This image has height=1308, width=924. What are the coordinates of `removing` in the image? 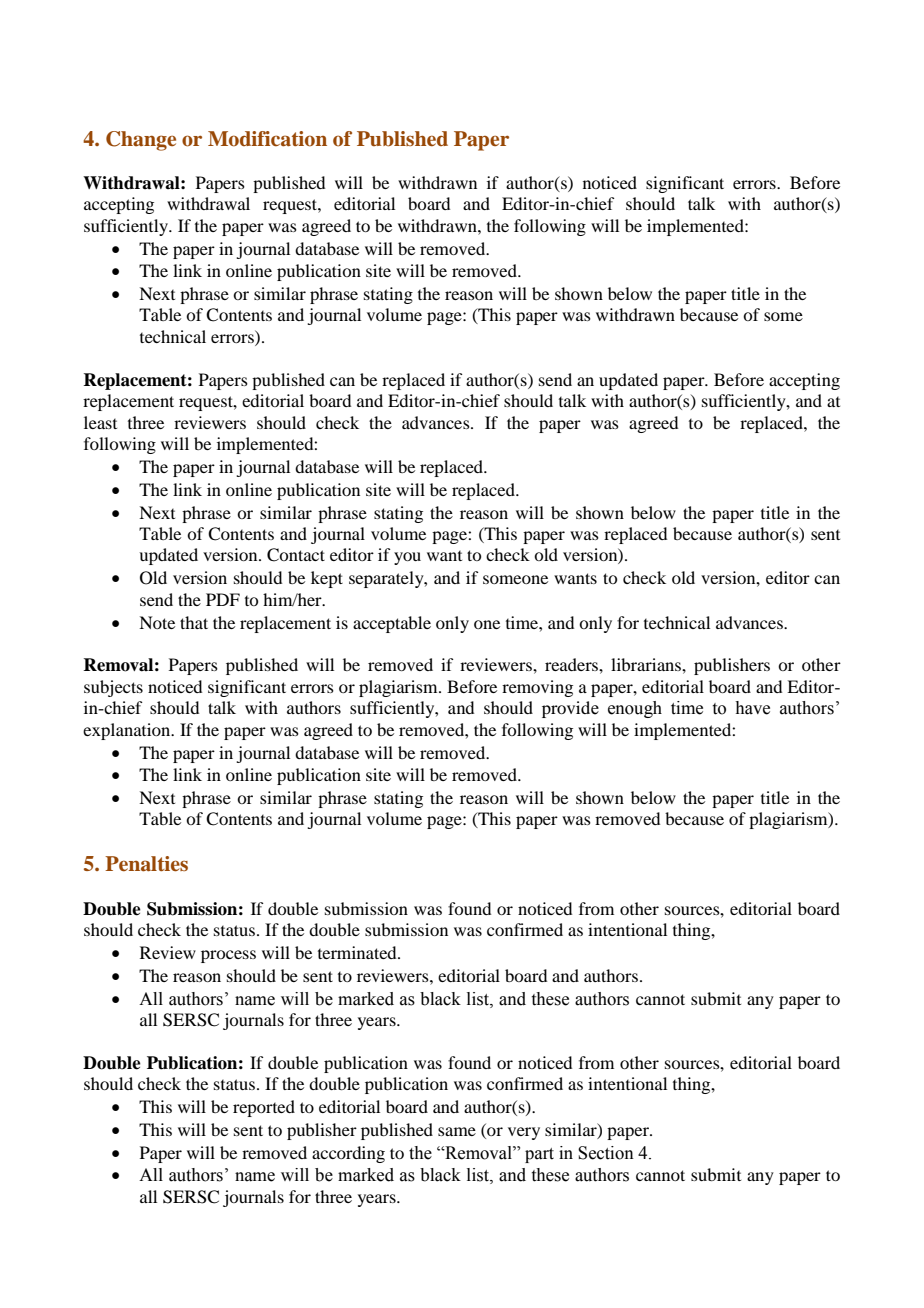 It's located at (537, 688).
